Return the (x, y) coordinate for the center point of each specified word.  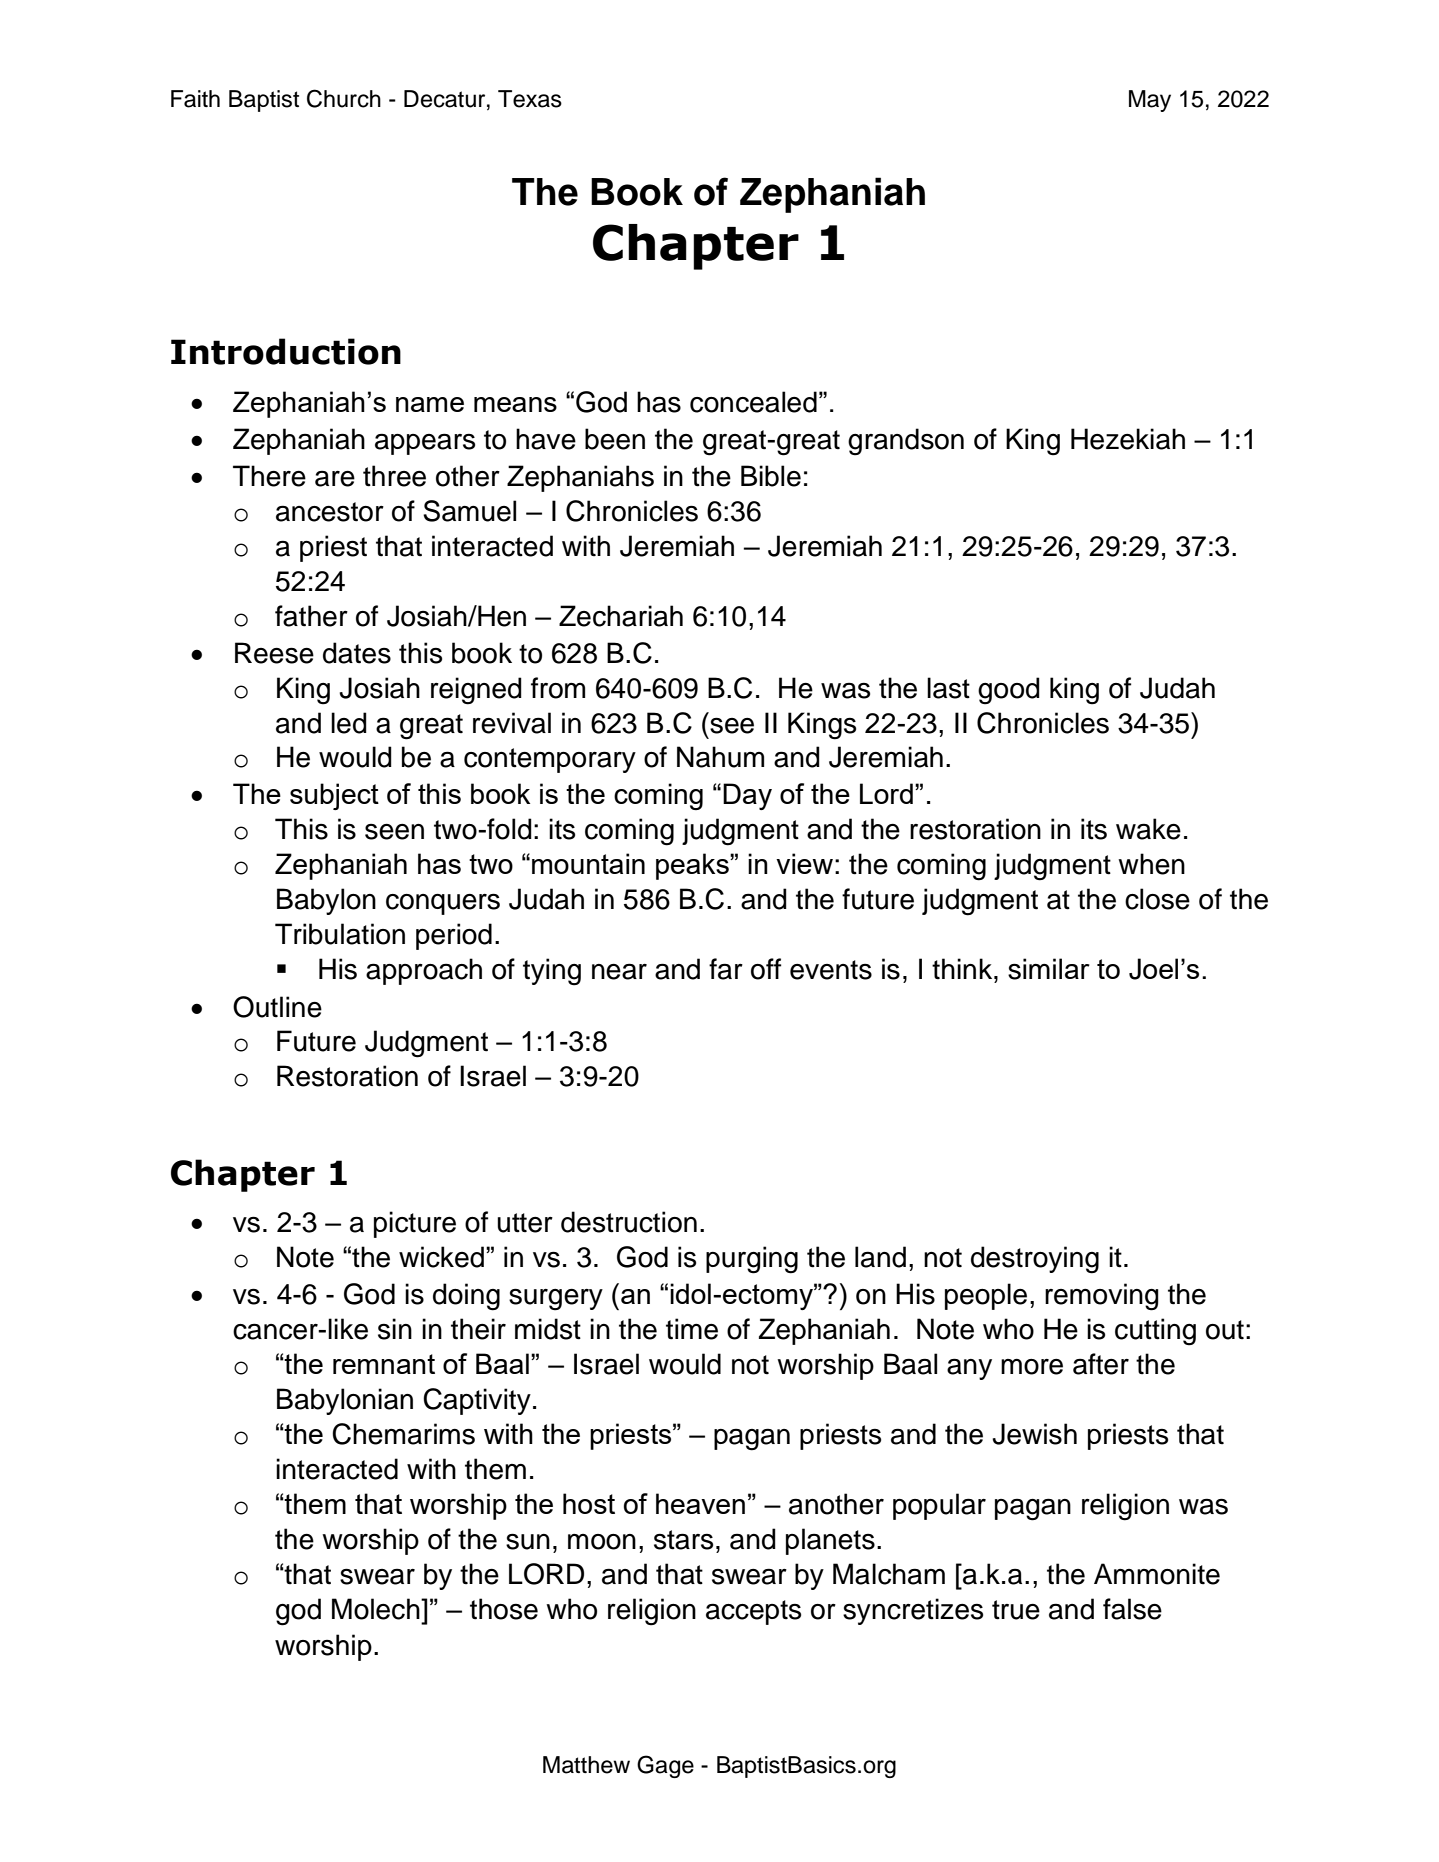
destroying (1035, 1260)
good (1009, 691)
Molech (377, 1609)
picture (415, 1224)
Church (344, 98)
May (1150, 101)
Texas (530, 99)
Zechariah (621, 616)
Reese (274, 653)
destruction (629, 1222)
